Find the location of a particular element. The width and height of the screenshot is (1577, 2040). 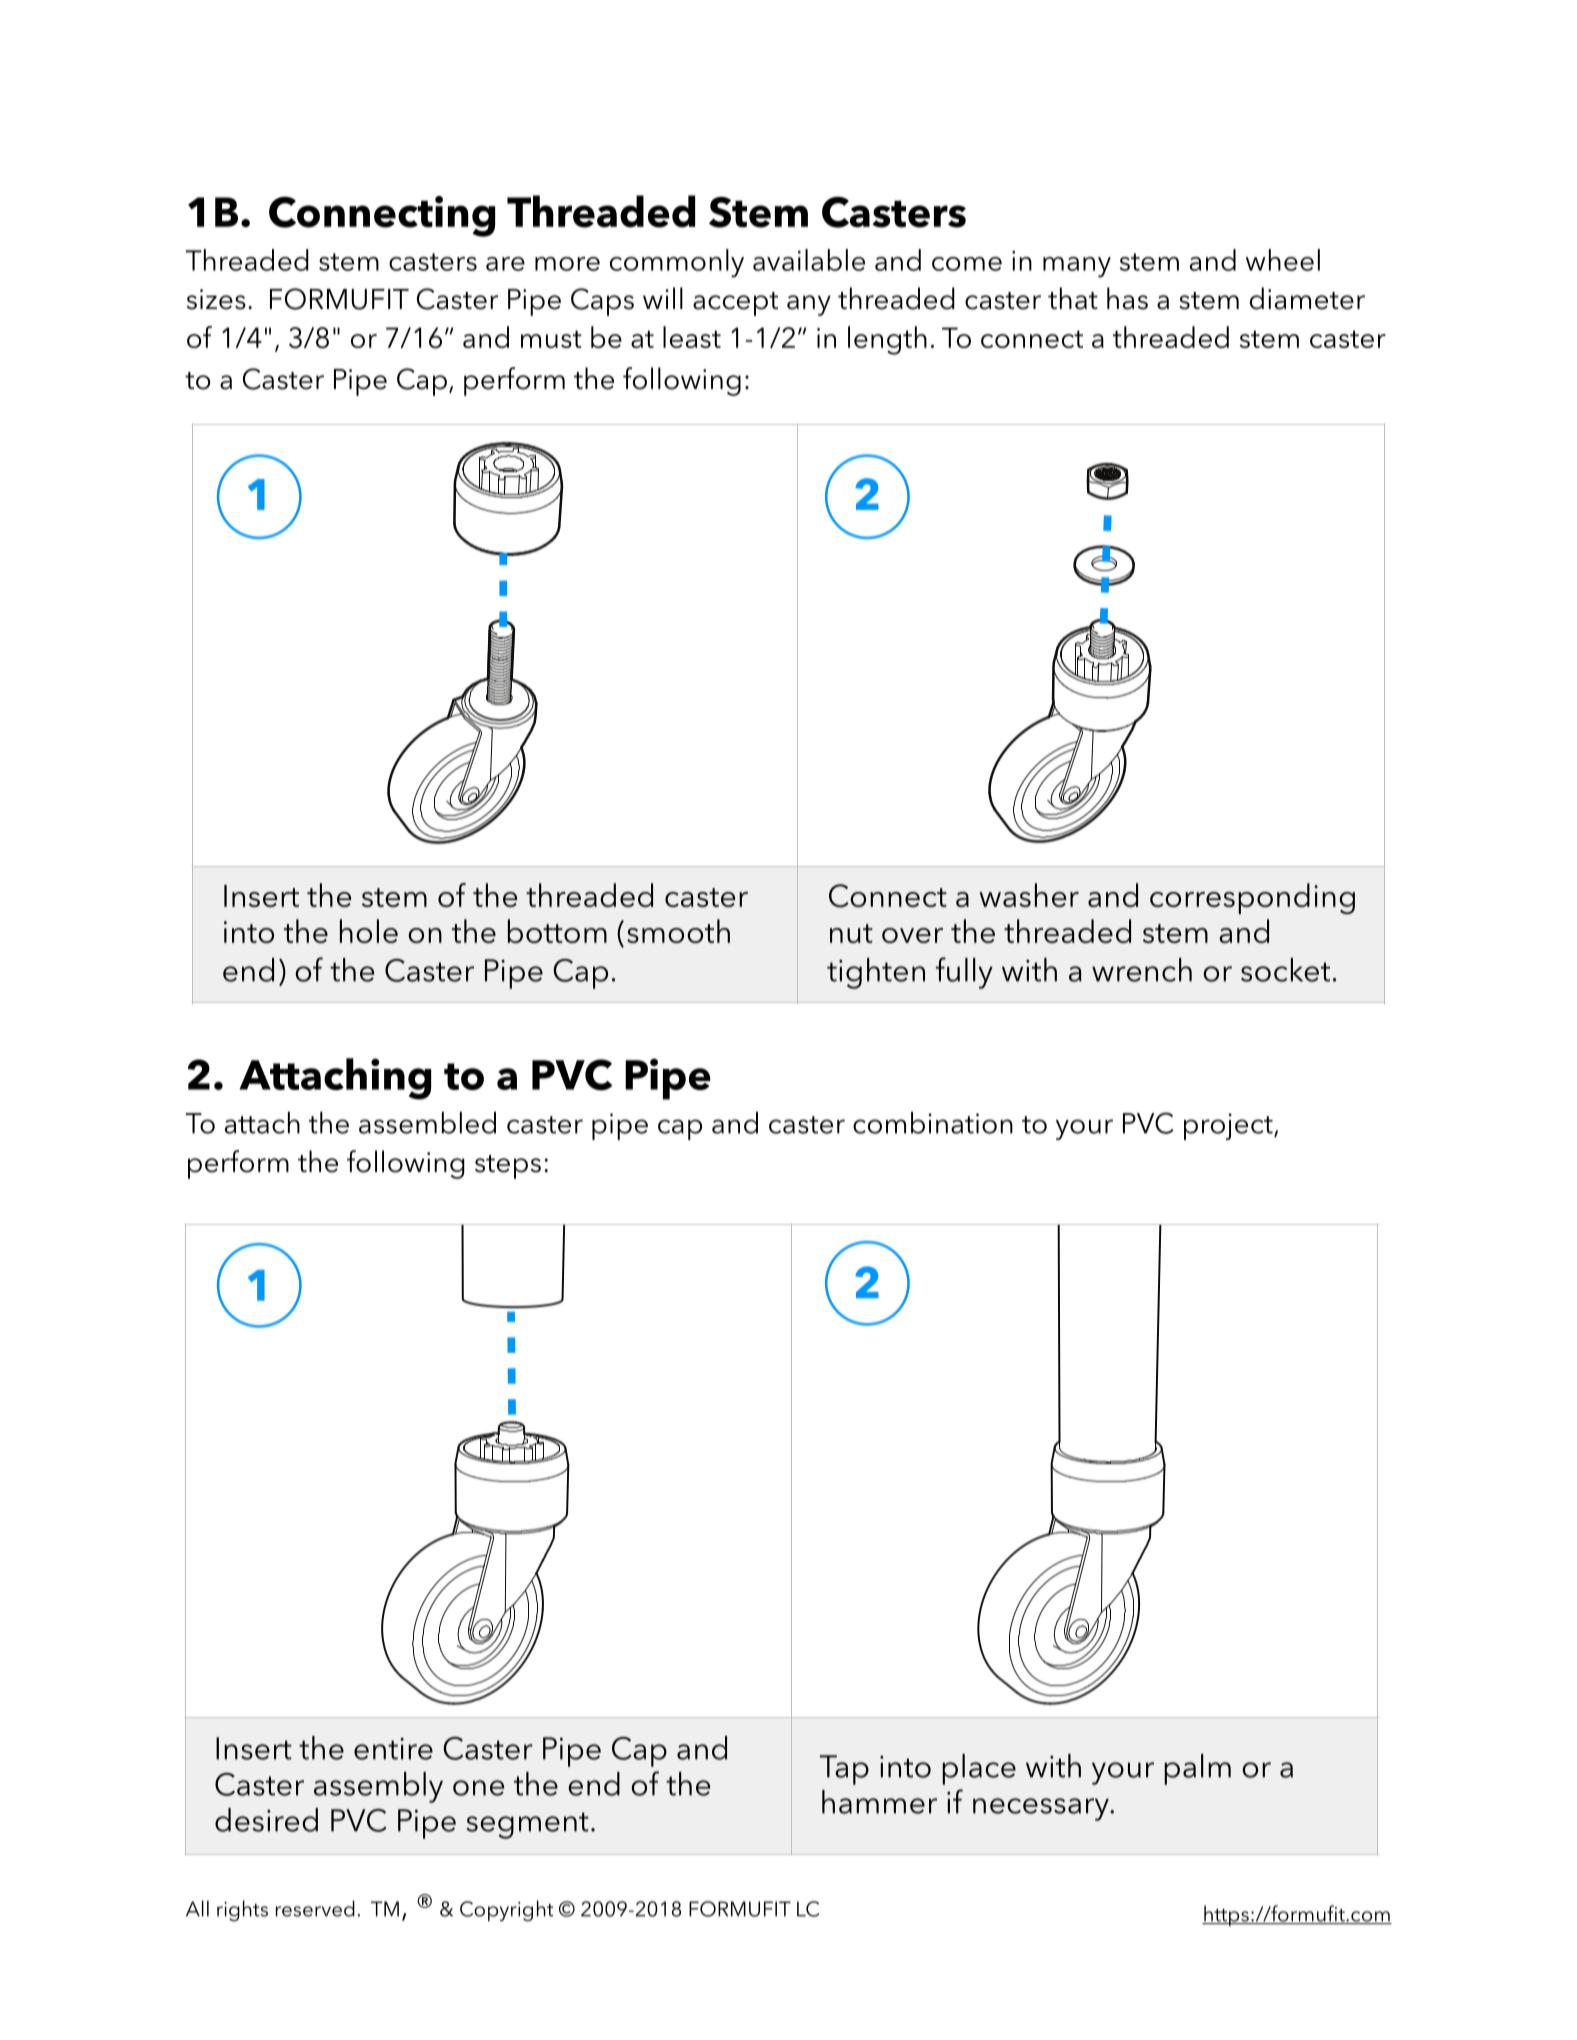

project is located at coordinates (1229, 1126).
